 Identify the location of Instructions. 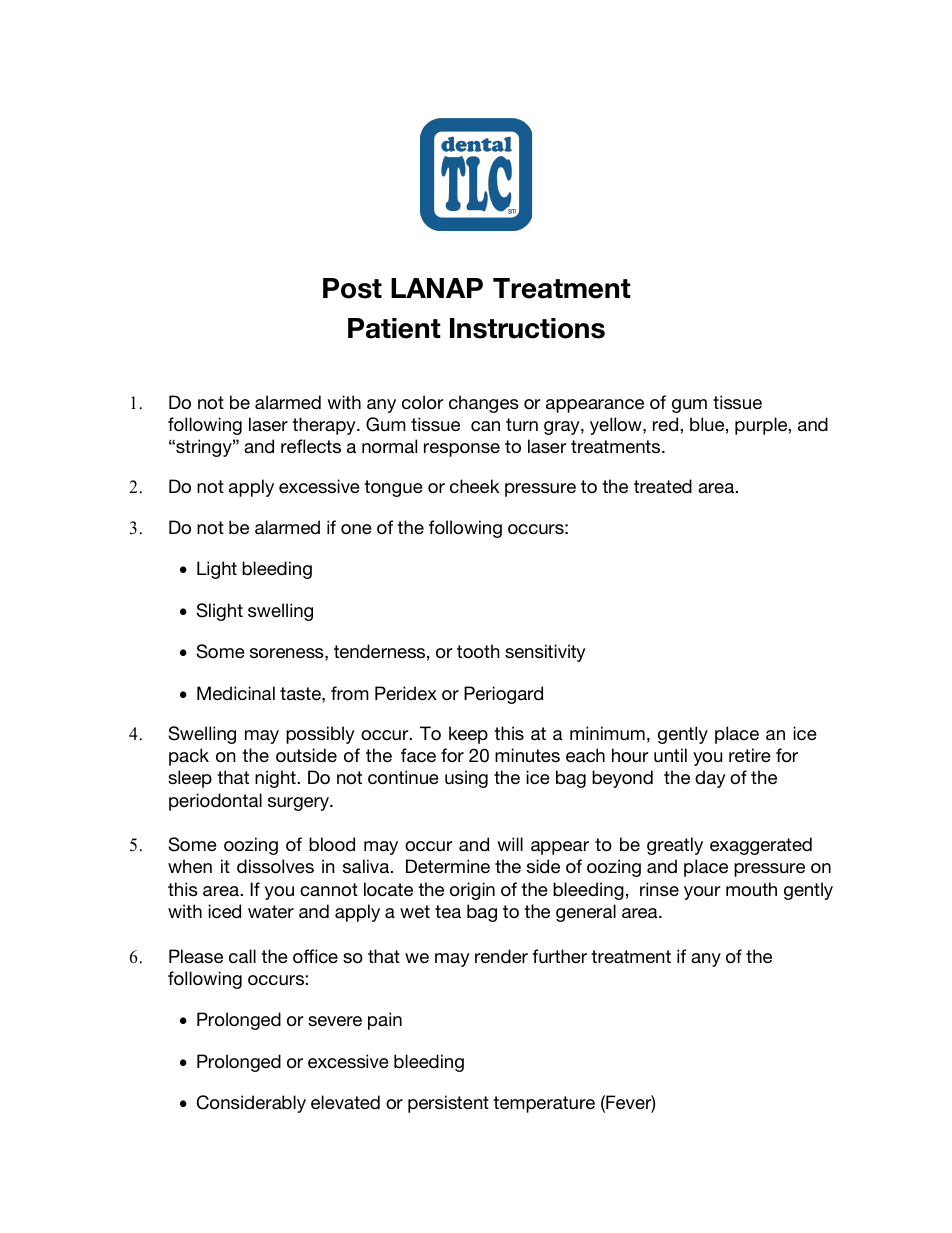
(527, 328).
